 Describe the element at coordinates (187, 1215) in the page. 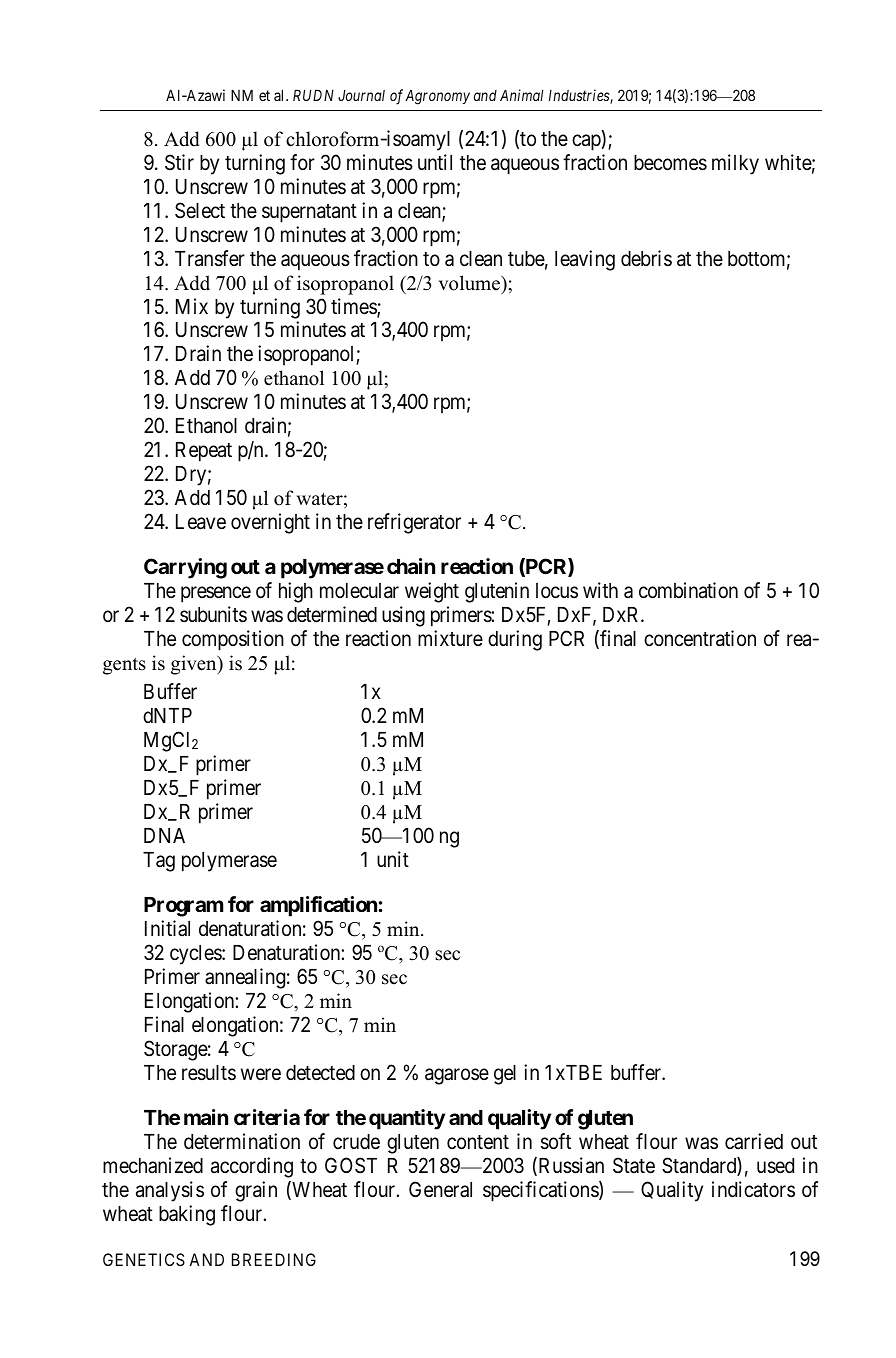

I see `baking` at that location.
